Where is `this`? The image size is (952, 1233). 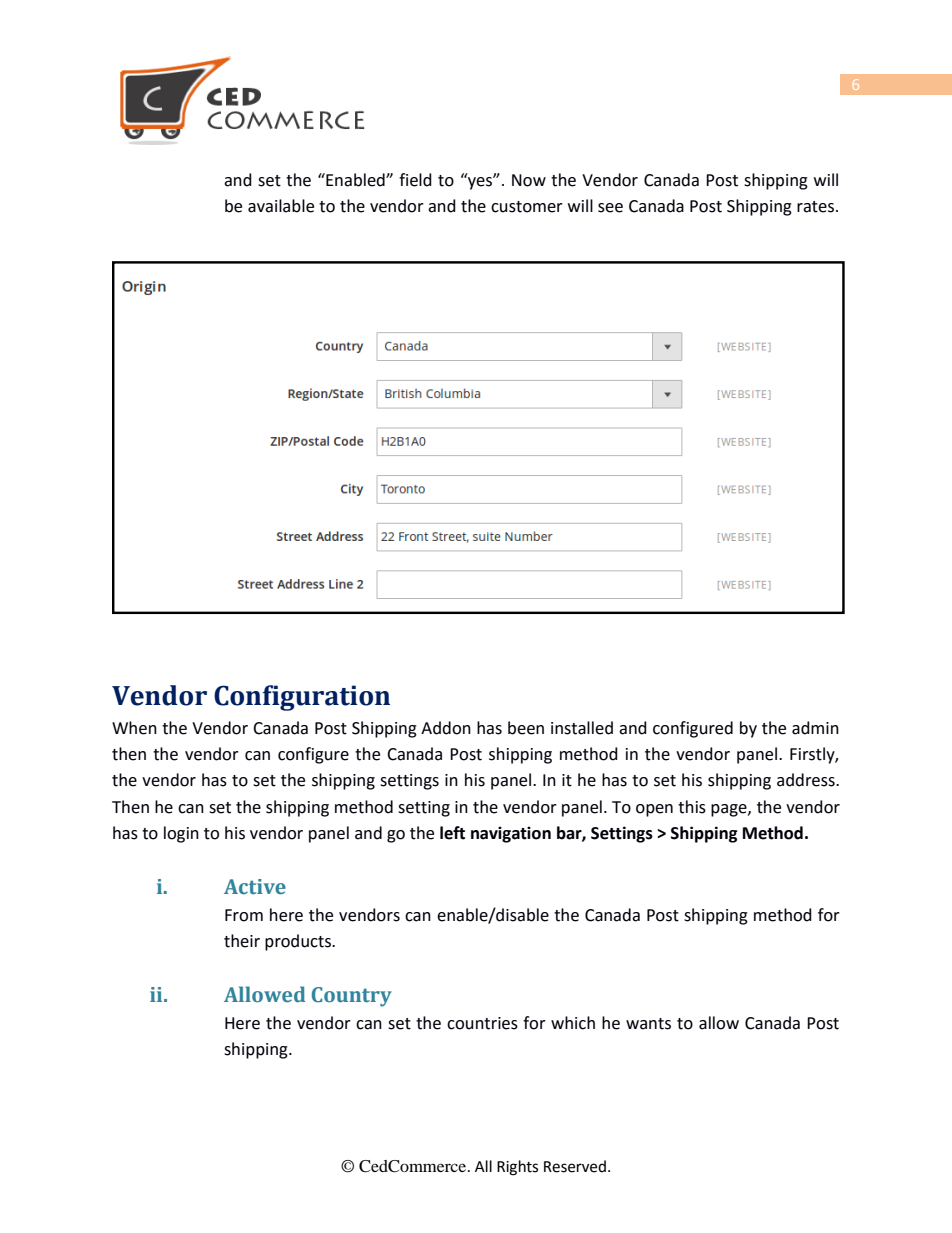 this is located at coordinates (692, 807).
